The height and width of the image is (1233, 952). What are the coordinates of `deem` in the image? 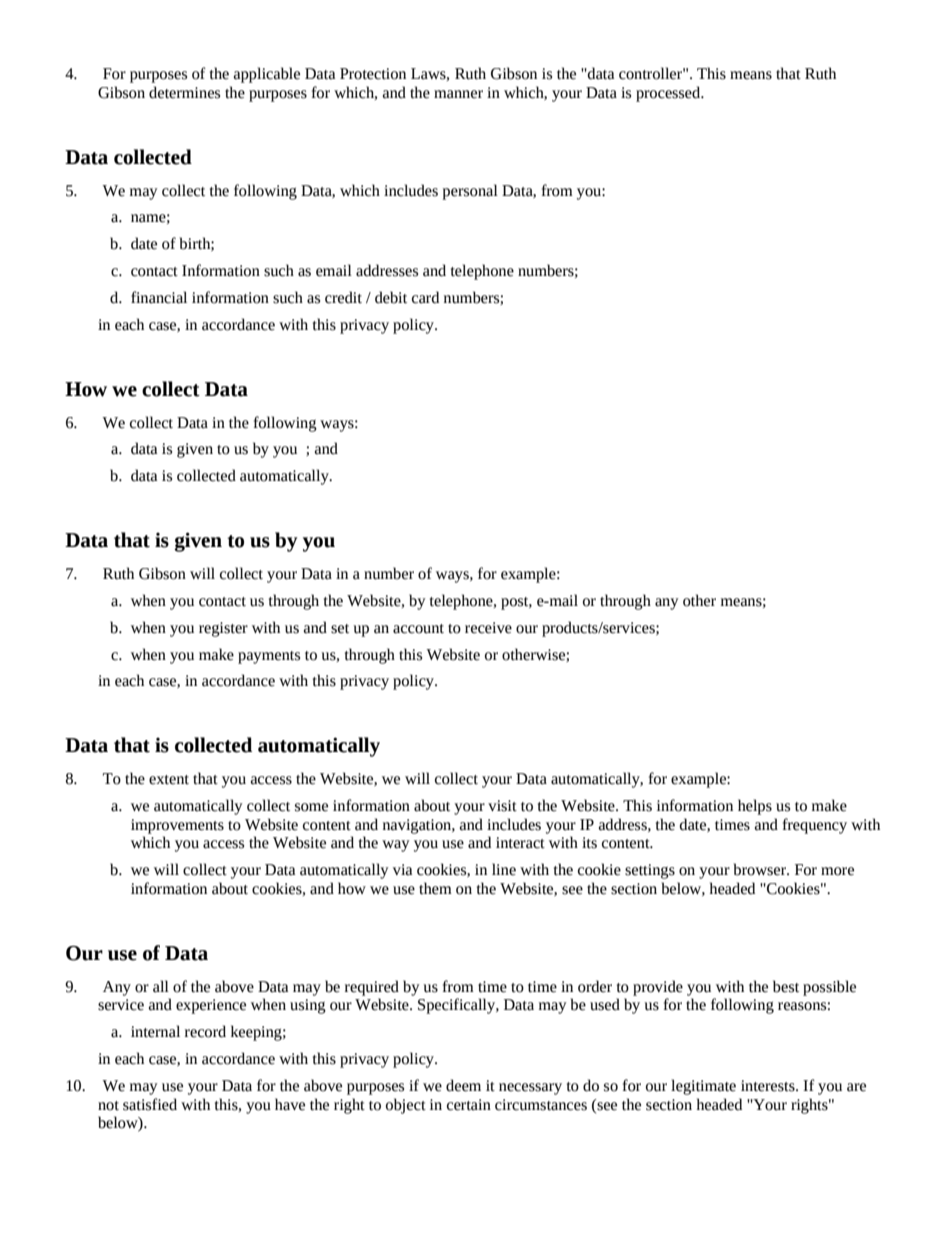 It's located at (463, 1085).
